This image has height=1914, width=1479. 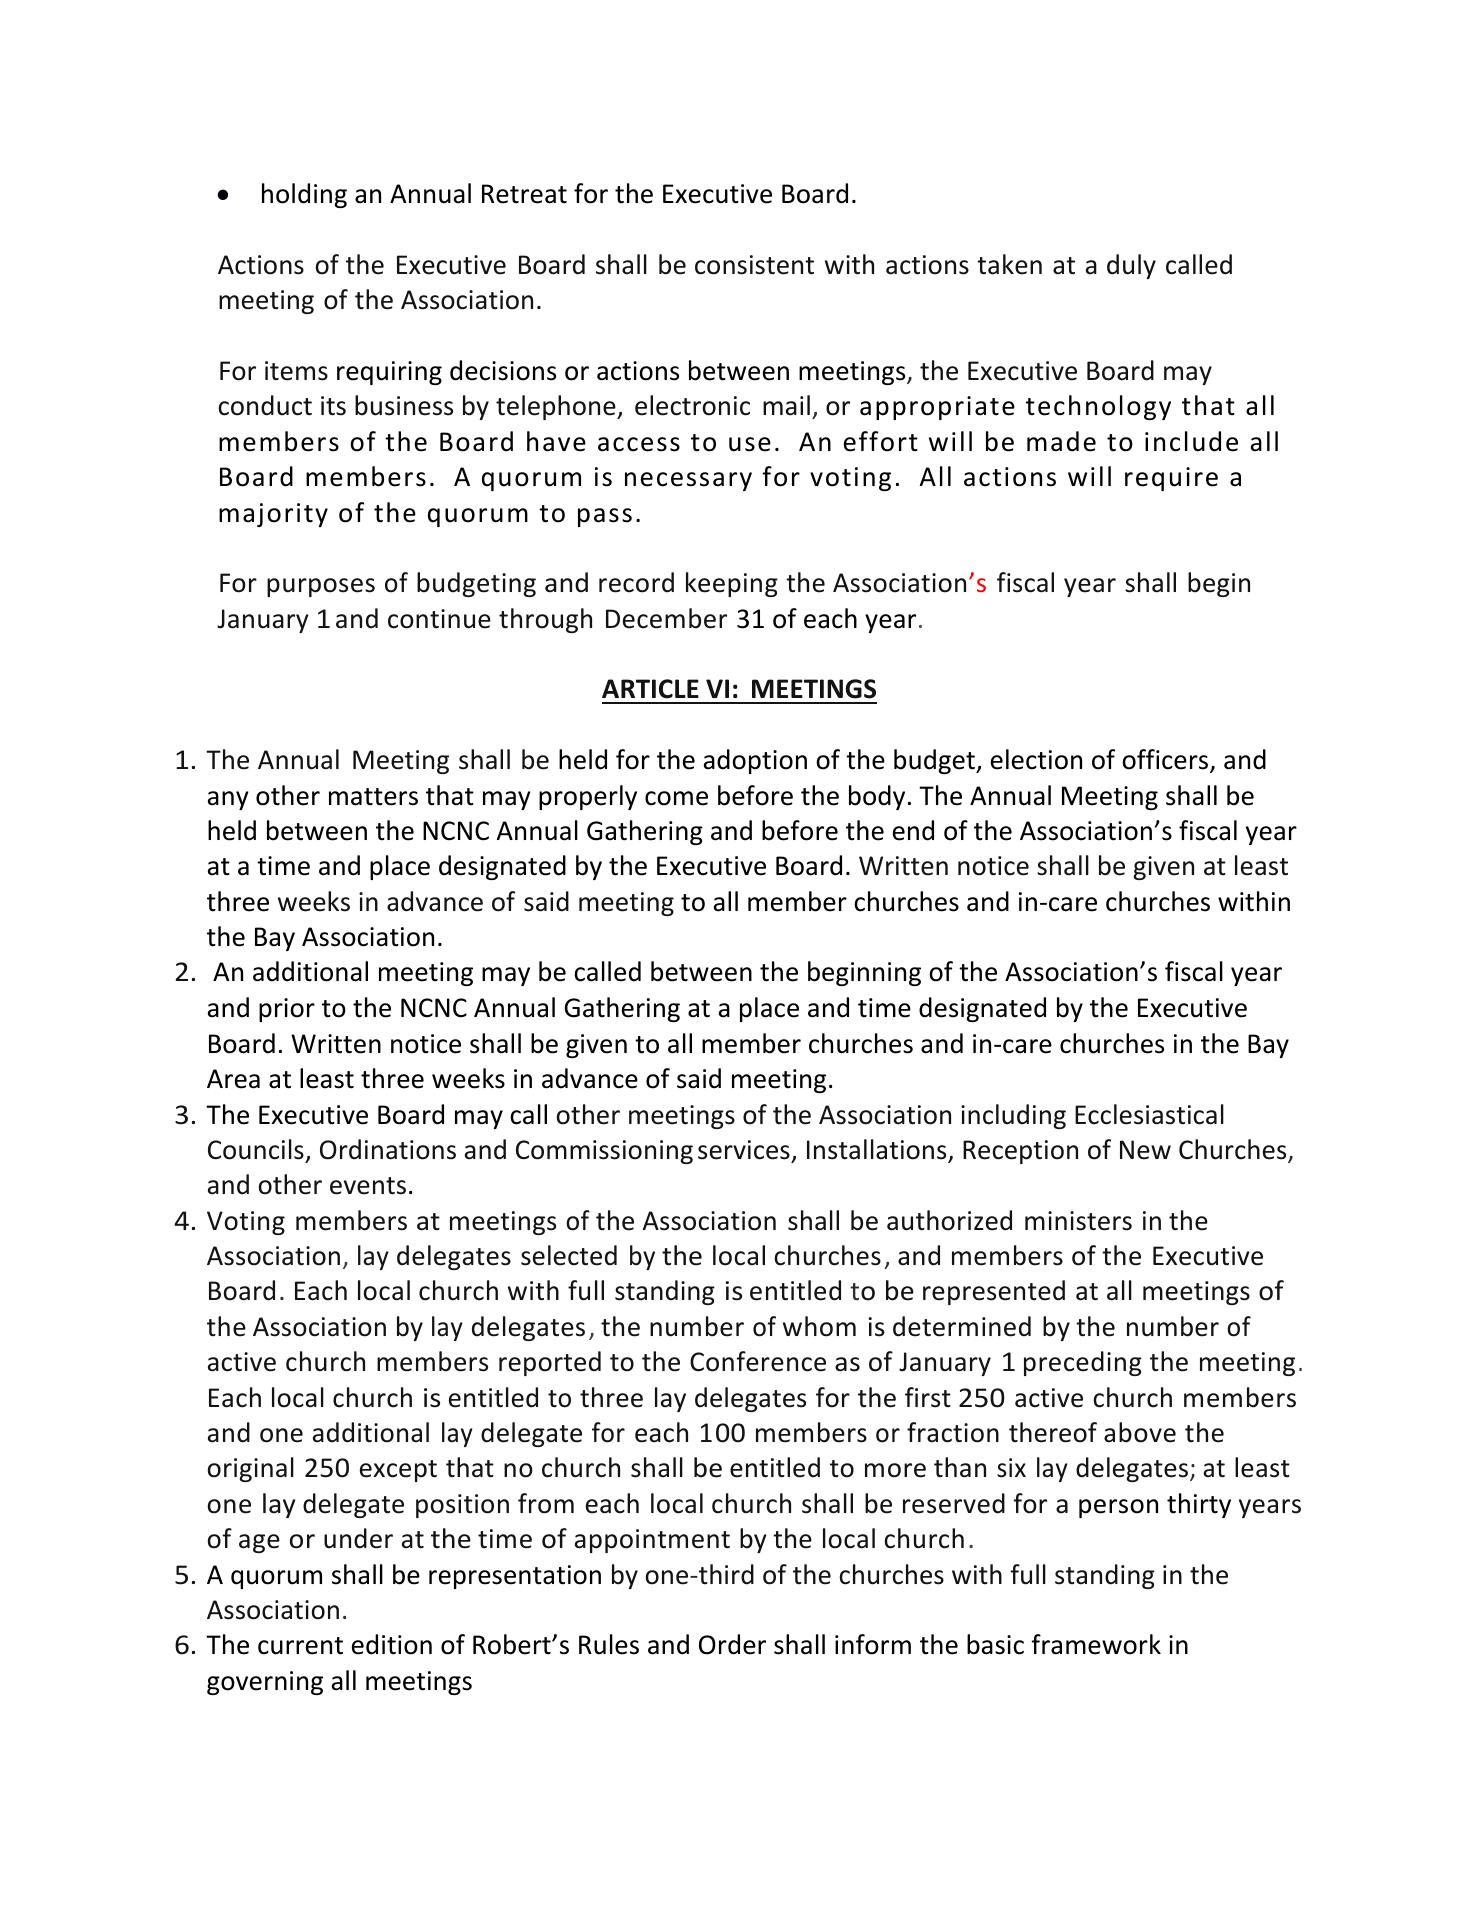 I want to click on current, so click(x=300, y=1646).
